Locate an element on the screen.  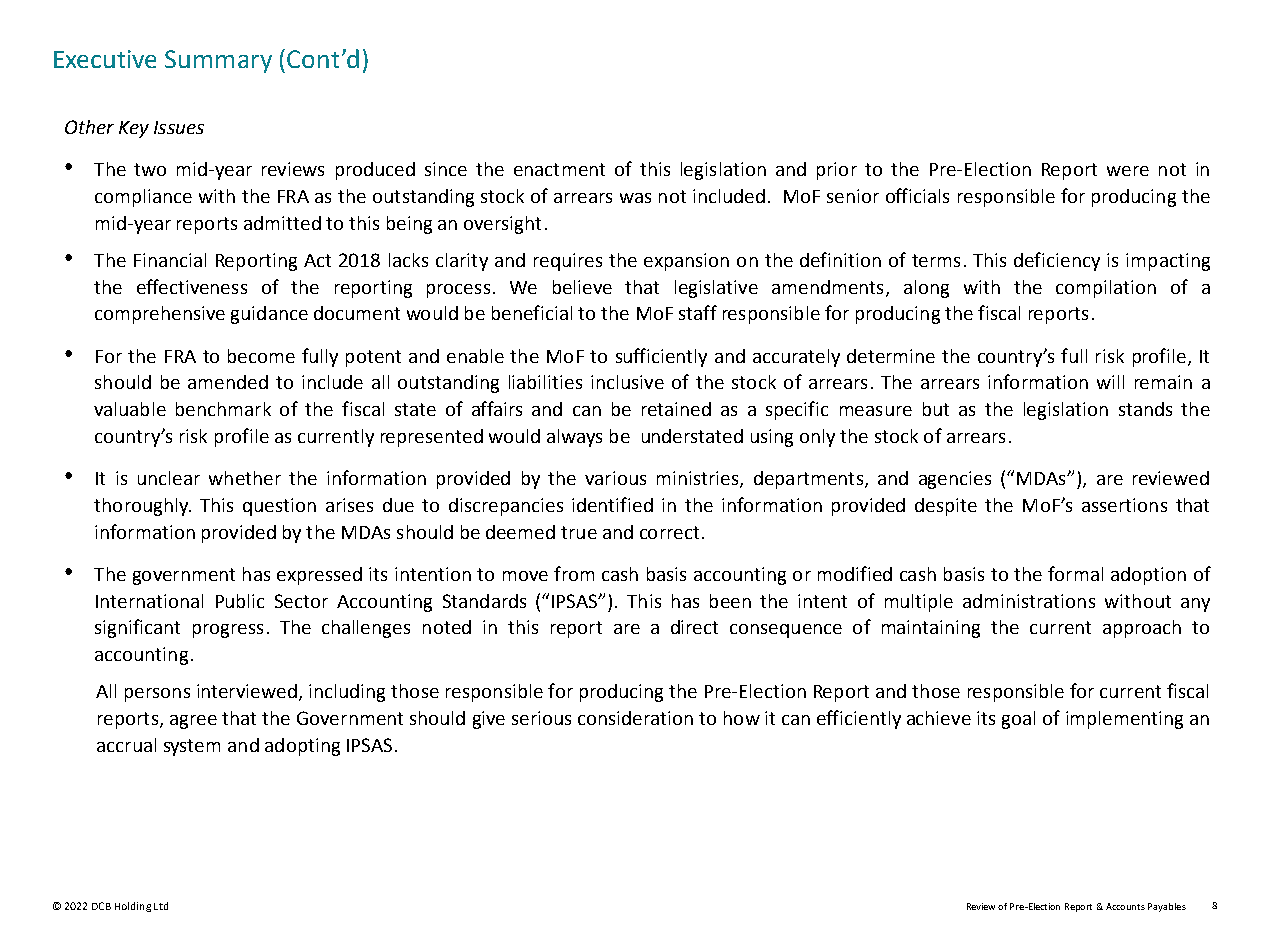
were is located at coordinates (1128, 171).
